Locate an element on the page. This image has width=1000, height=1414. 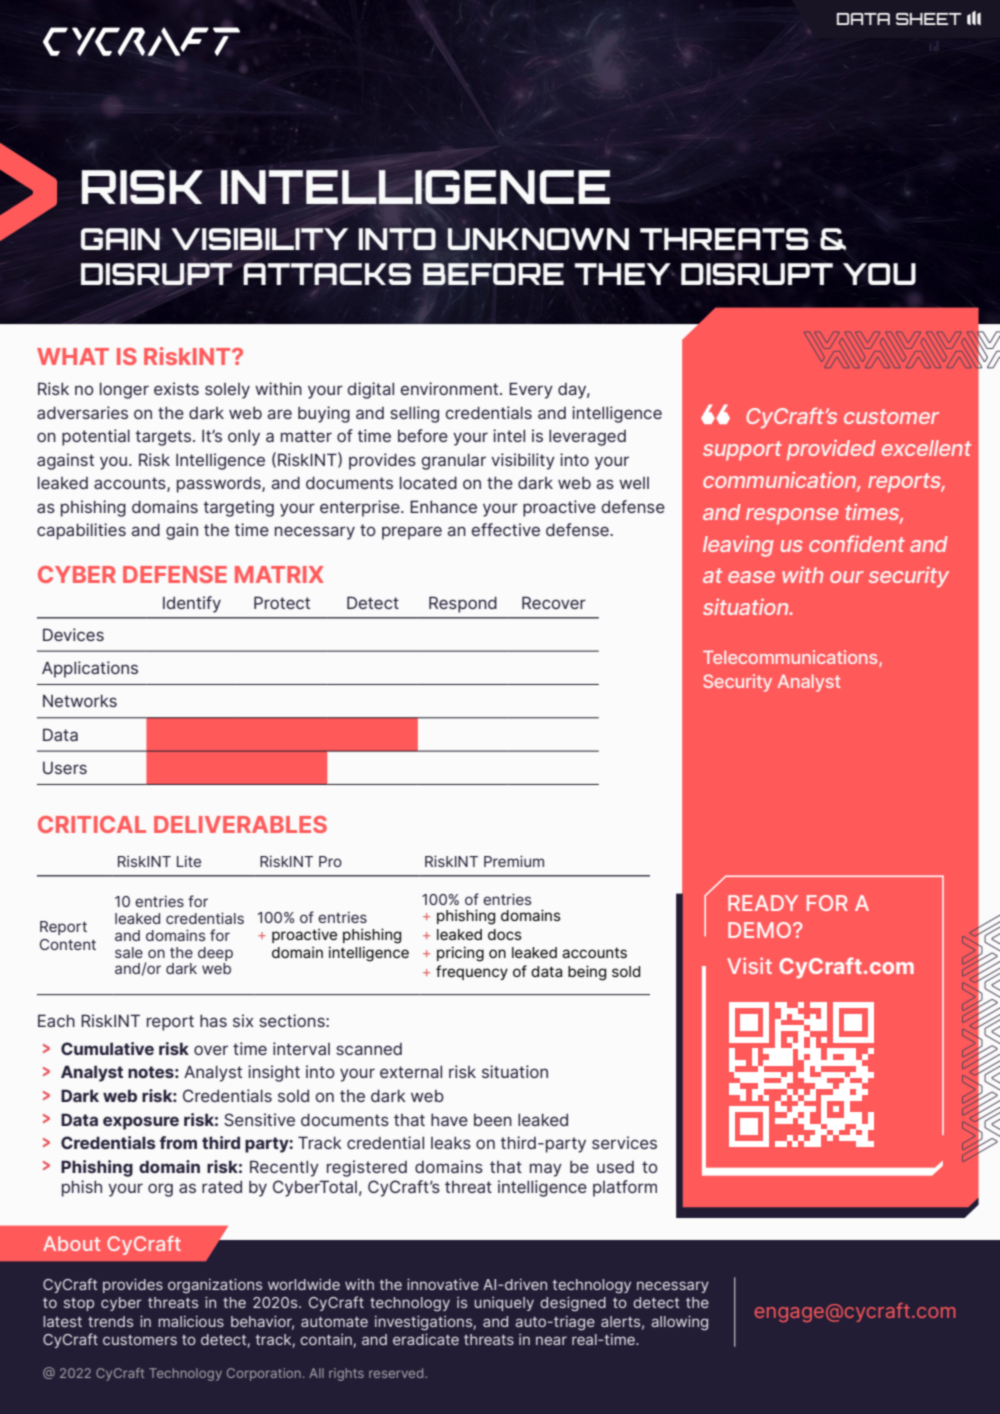
malicious is located at coordinates (191, 1321).
